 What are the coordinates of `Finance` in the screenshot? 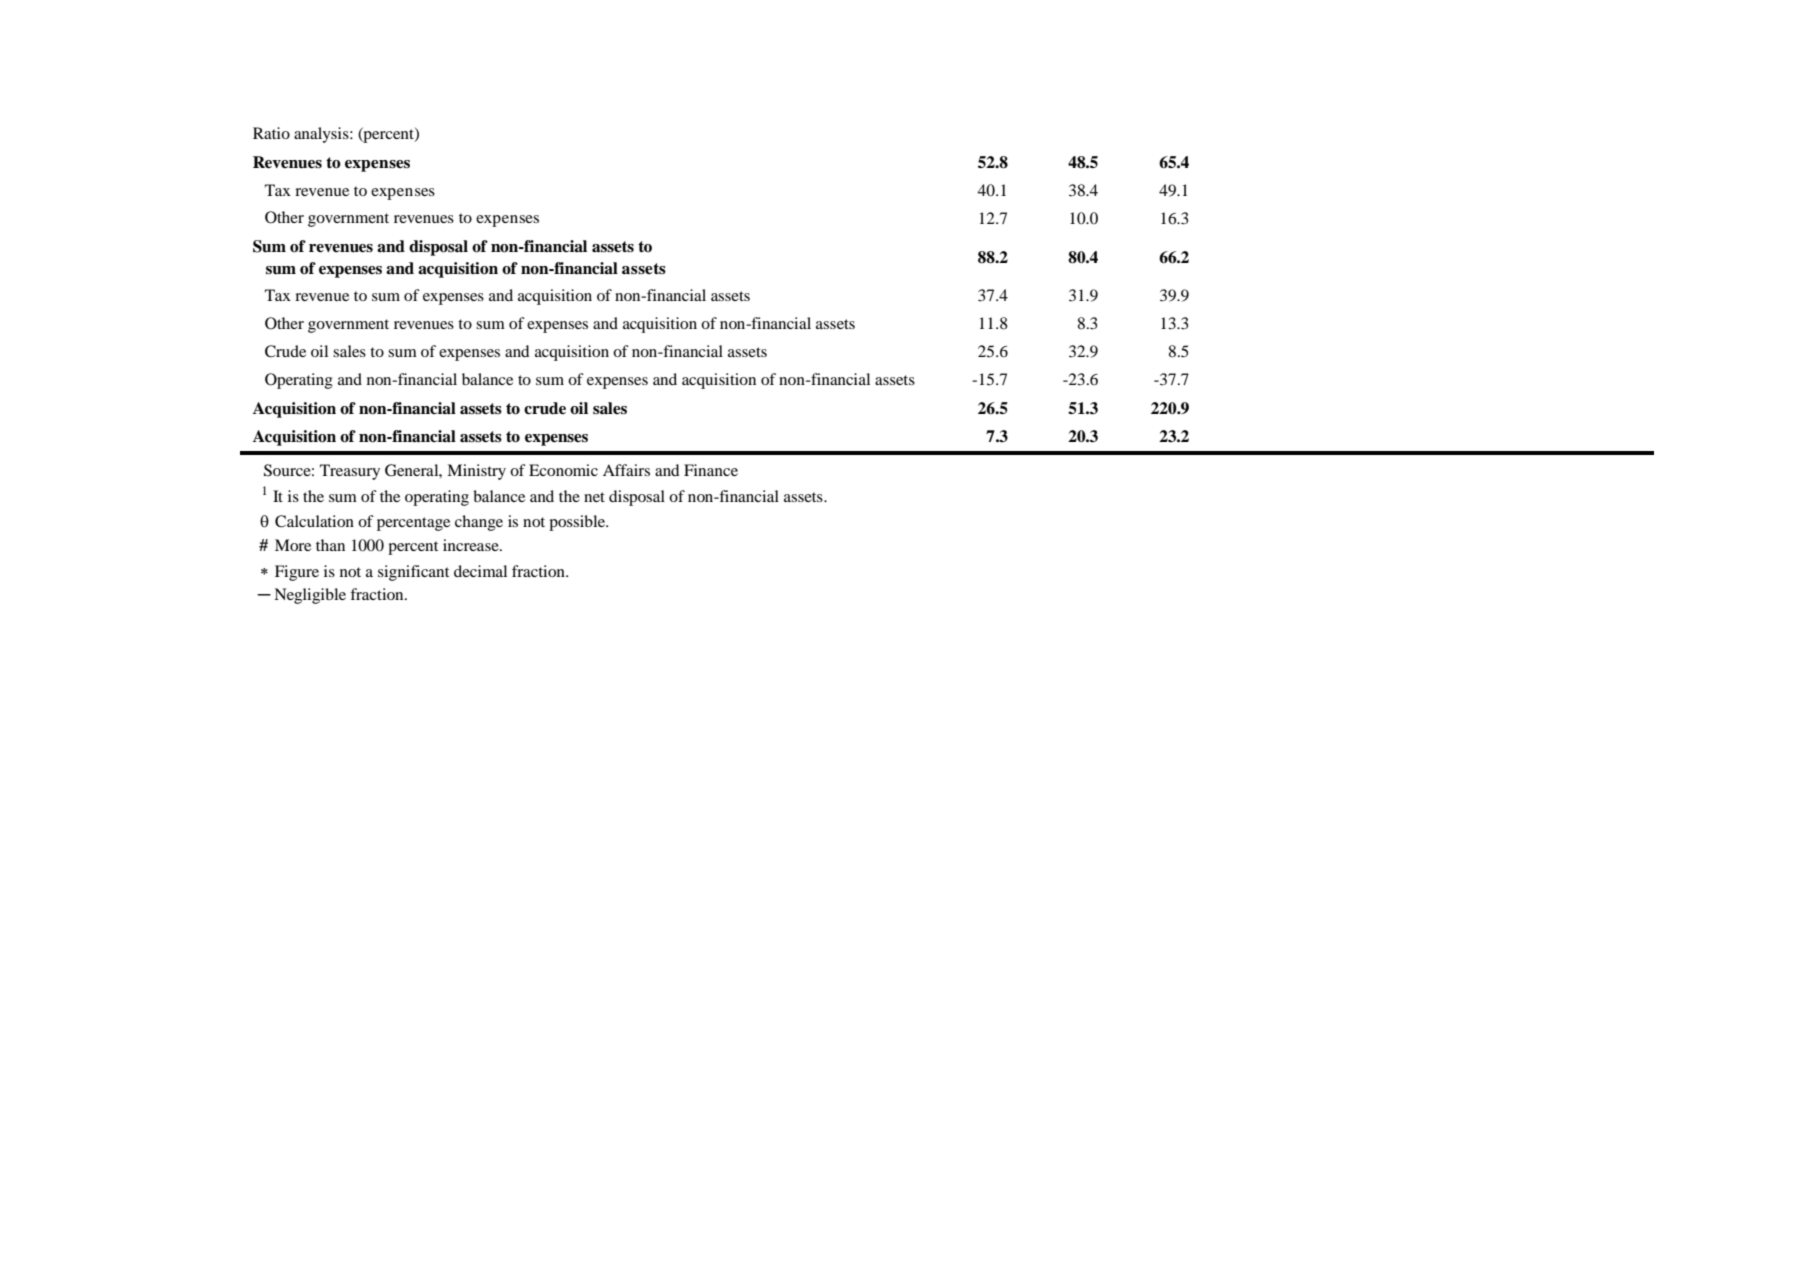 It's located at (711, 470).
